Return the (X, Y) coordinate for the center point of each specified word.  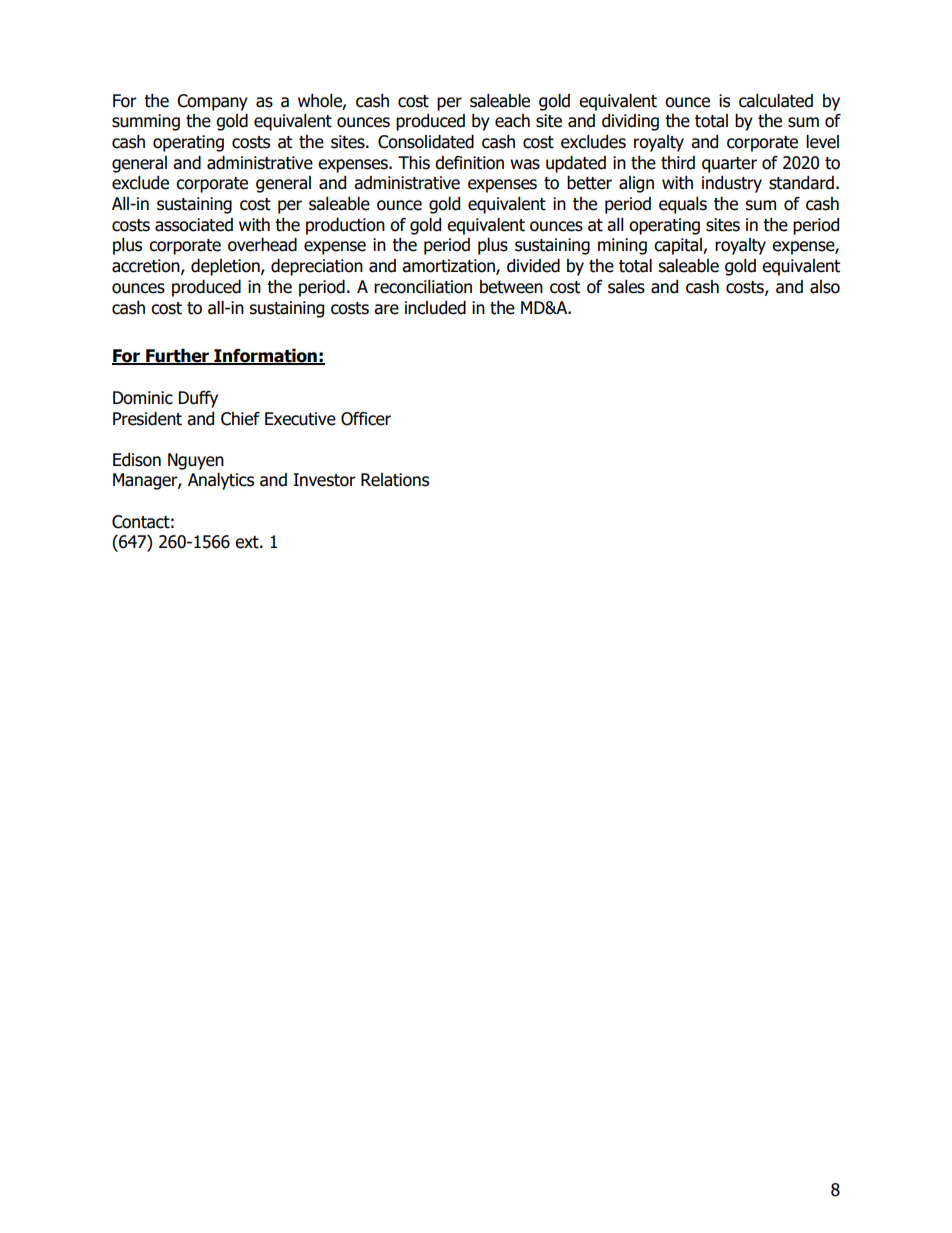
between (511, 287)
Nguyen (196, 461)
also (825, 287)
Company (212, 102)
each (512, 121)
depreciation (317, 267)
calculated (776, 101)
